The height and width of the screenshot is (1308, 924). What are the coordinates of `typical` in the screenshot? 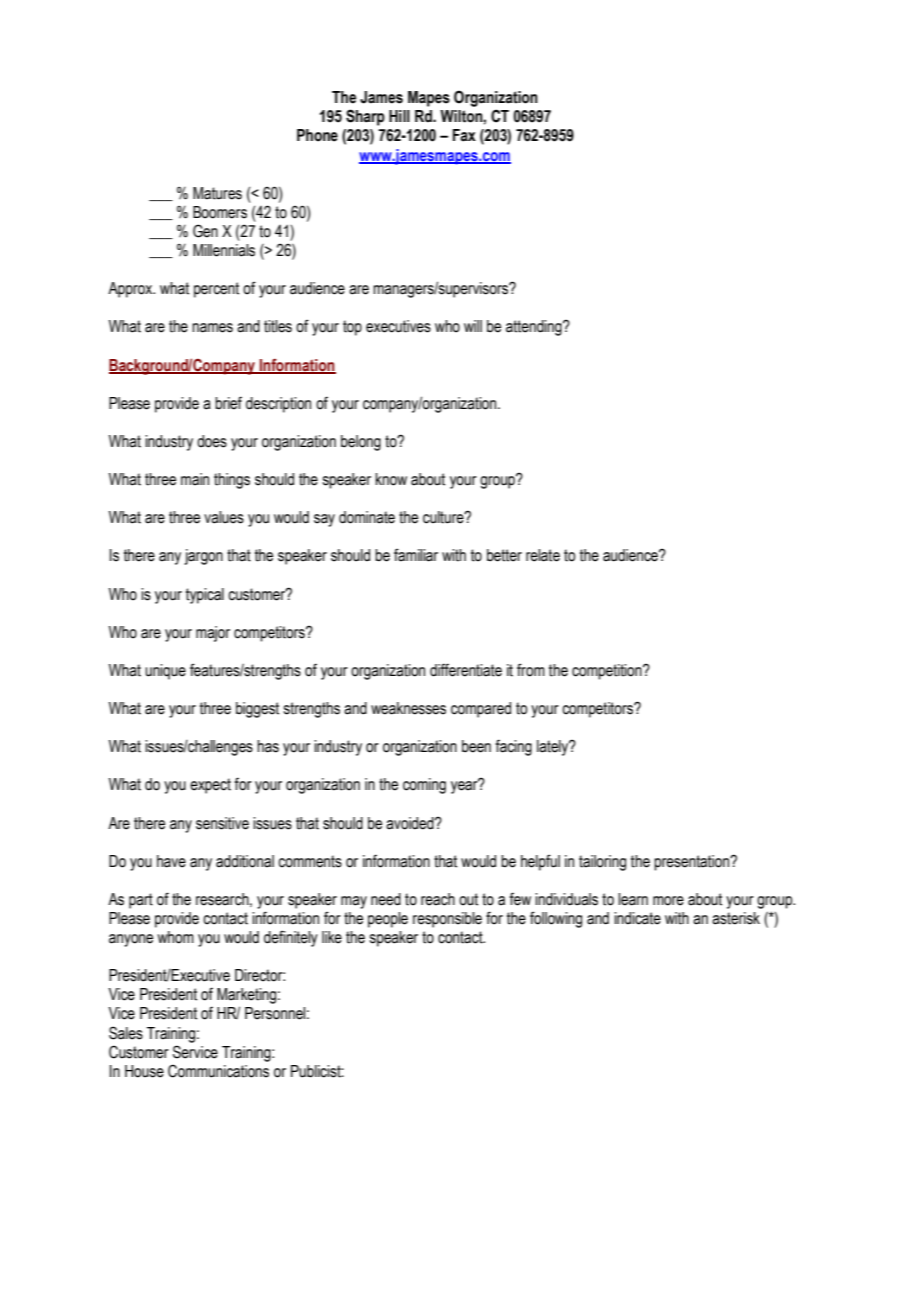 It's located at (205, 596).
